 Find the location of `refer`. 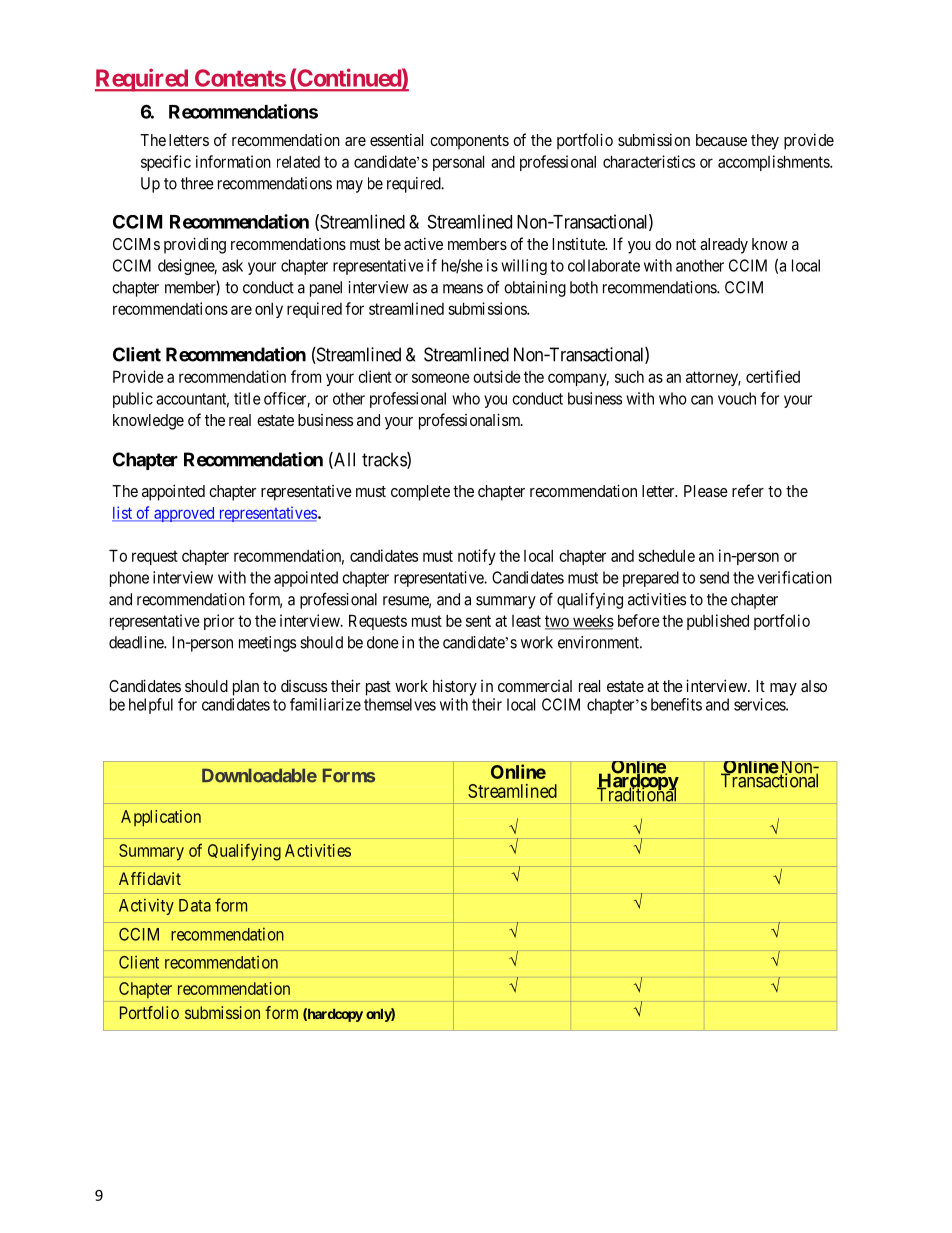

refer is located at coordinates (748, 490).
